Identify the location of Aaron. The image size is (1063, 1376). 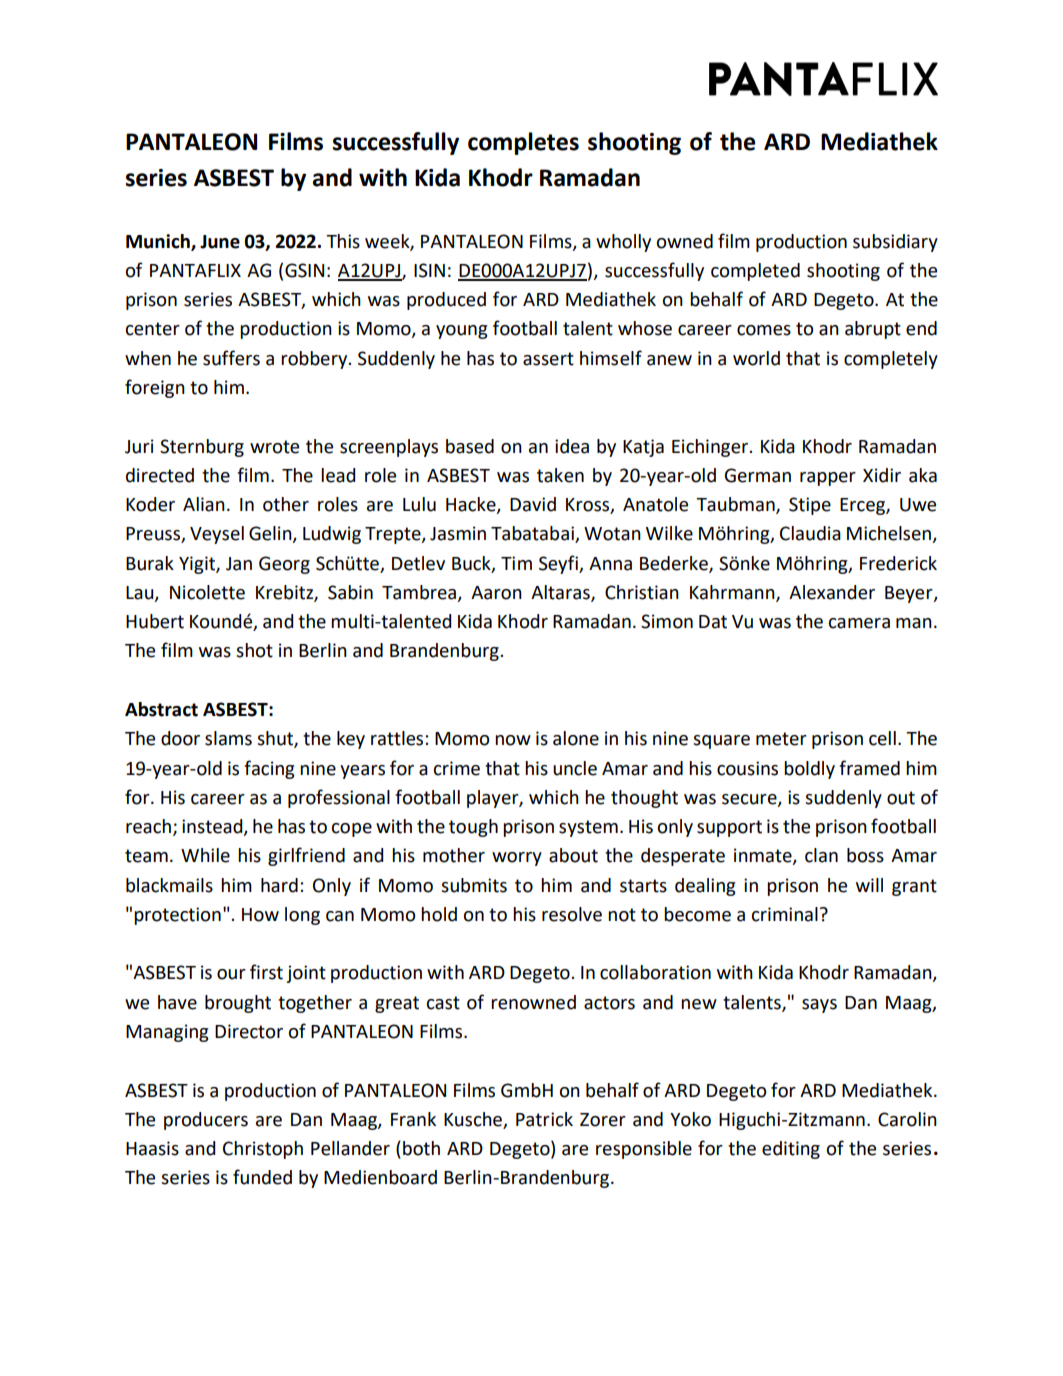
(496, 593).
